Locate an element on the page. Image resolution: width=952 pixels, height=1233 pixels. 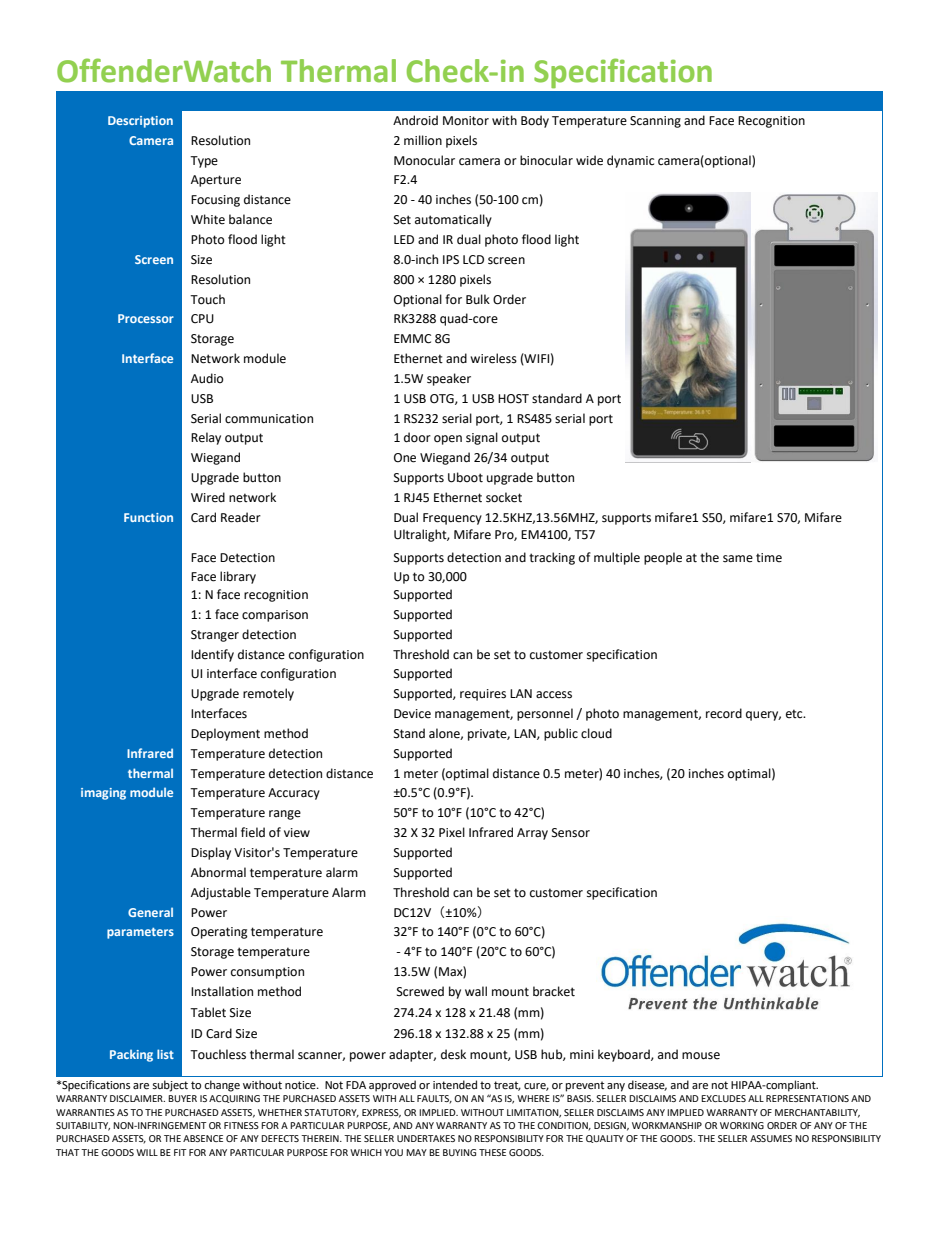
Scanning is located at coordinates (655, 122).
